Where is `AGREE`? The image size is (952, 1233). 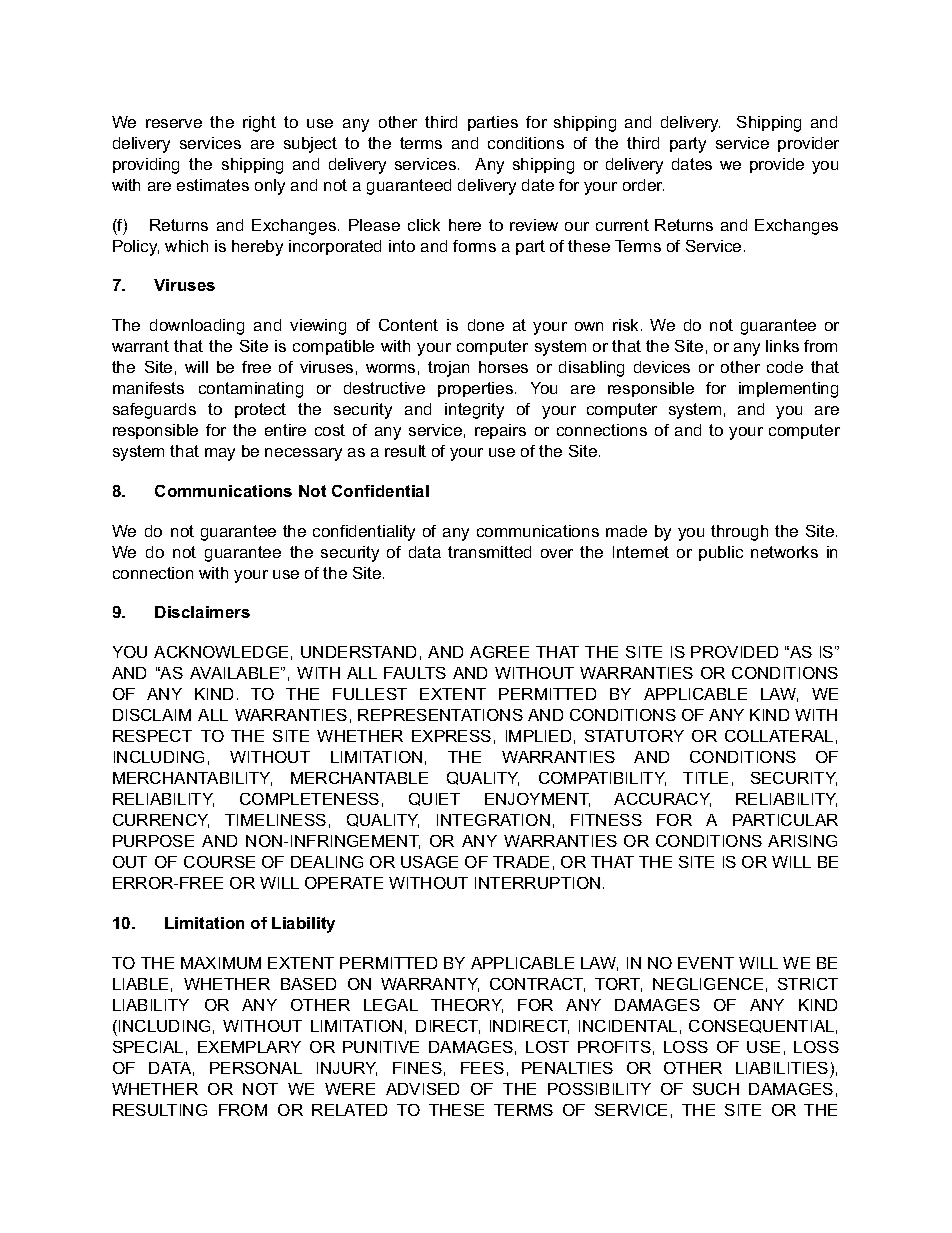
AGREE is located at coordinates (499, 652).
